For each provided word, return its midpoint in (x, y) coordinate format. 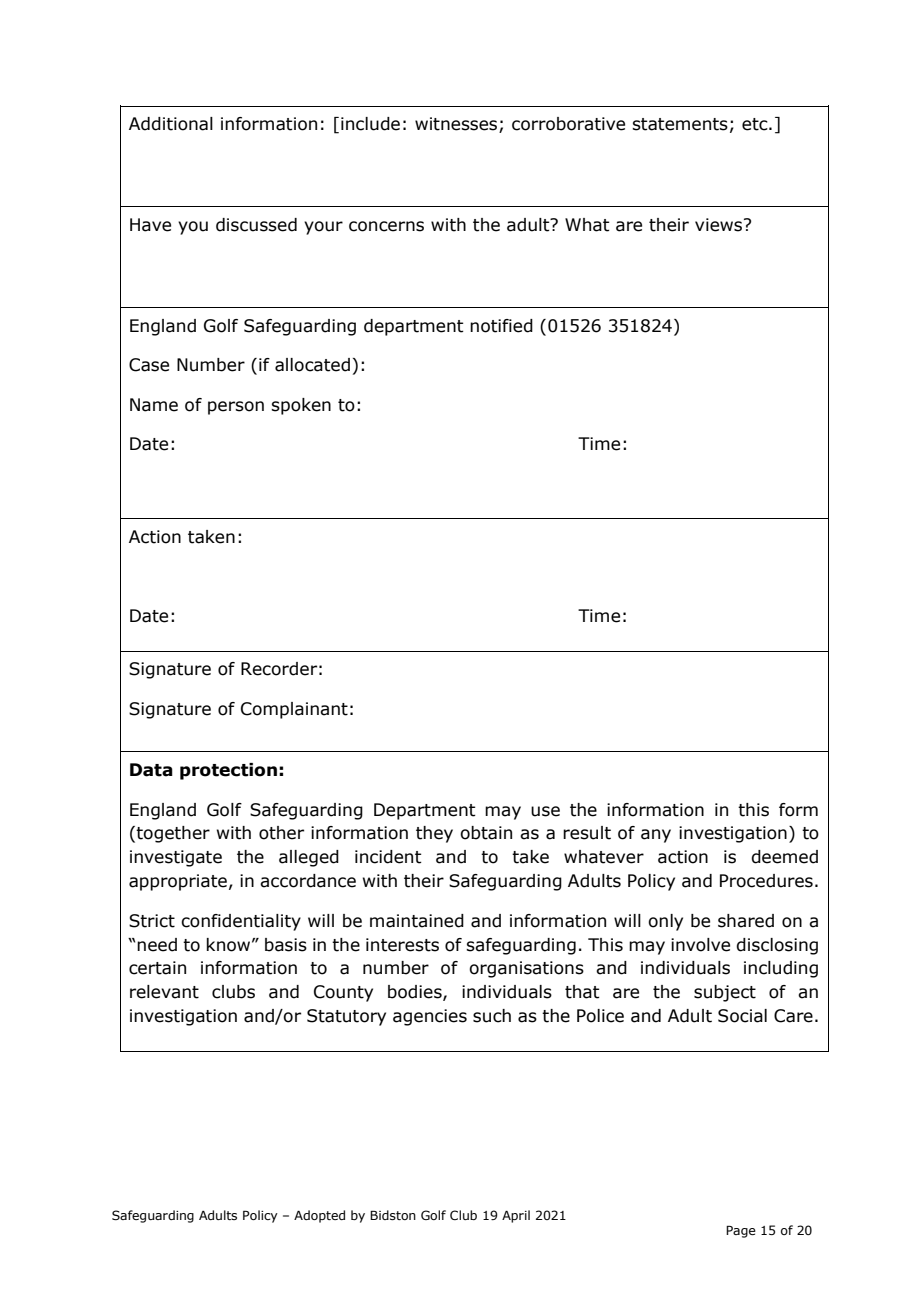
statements (680, 124)
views (720, 225)
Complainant (294, 710)
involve (700, 945)
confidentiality (241, 922)
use (545, 811)
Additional (171, 124)
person (236, 408)
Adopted (319, 1216)
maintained (417, 921)
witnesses (457, 125)
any (656, 836)
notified (501, 326)
